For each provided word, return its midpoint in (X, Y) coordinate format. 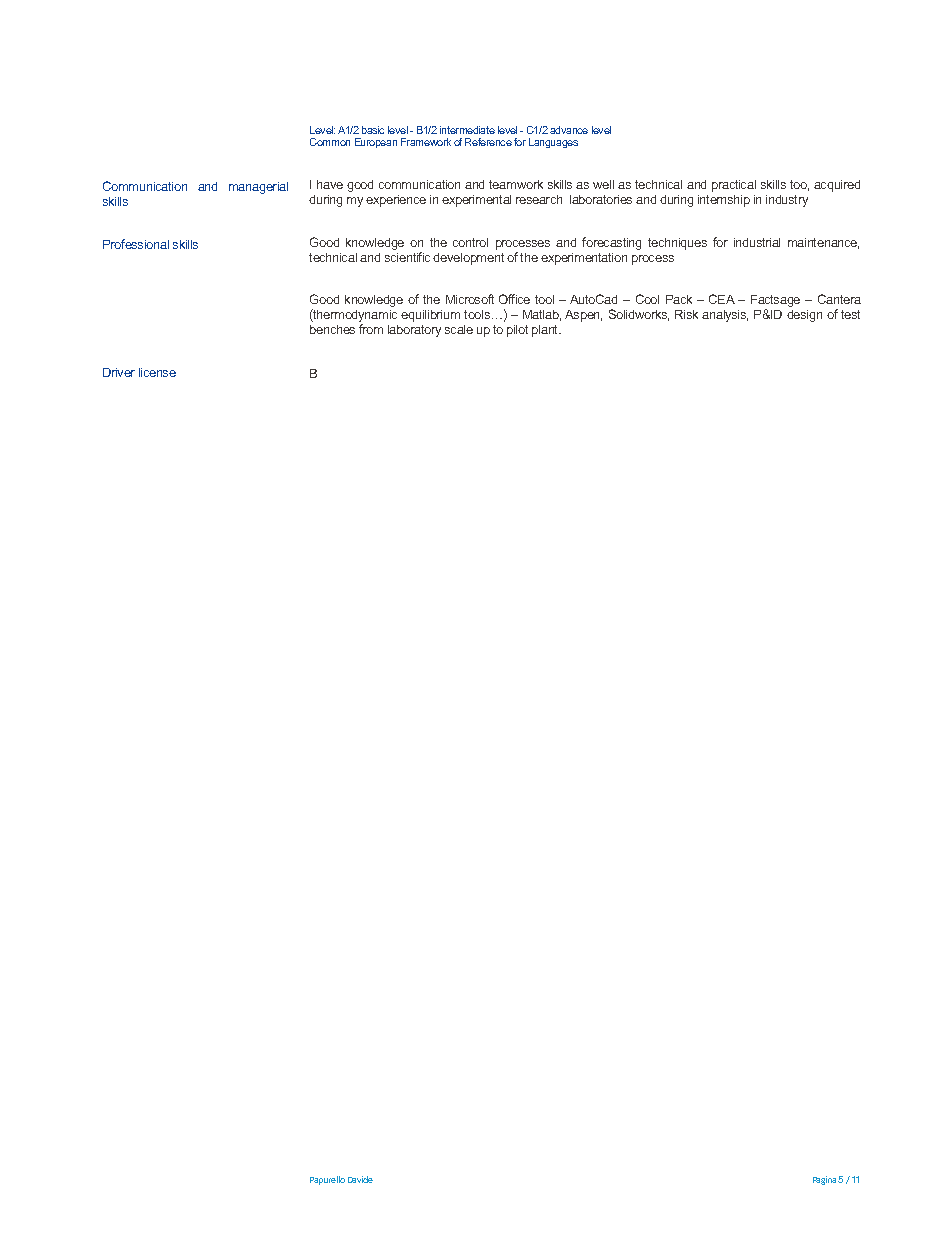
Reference (488, 142)
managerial (258, 188)
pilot (517, 331)
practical (734, 186)
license (157, 372)
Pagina (824, 1180)
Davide (360, 1179)
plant (546, 331)
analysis (725, 316)
